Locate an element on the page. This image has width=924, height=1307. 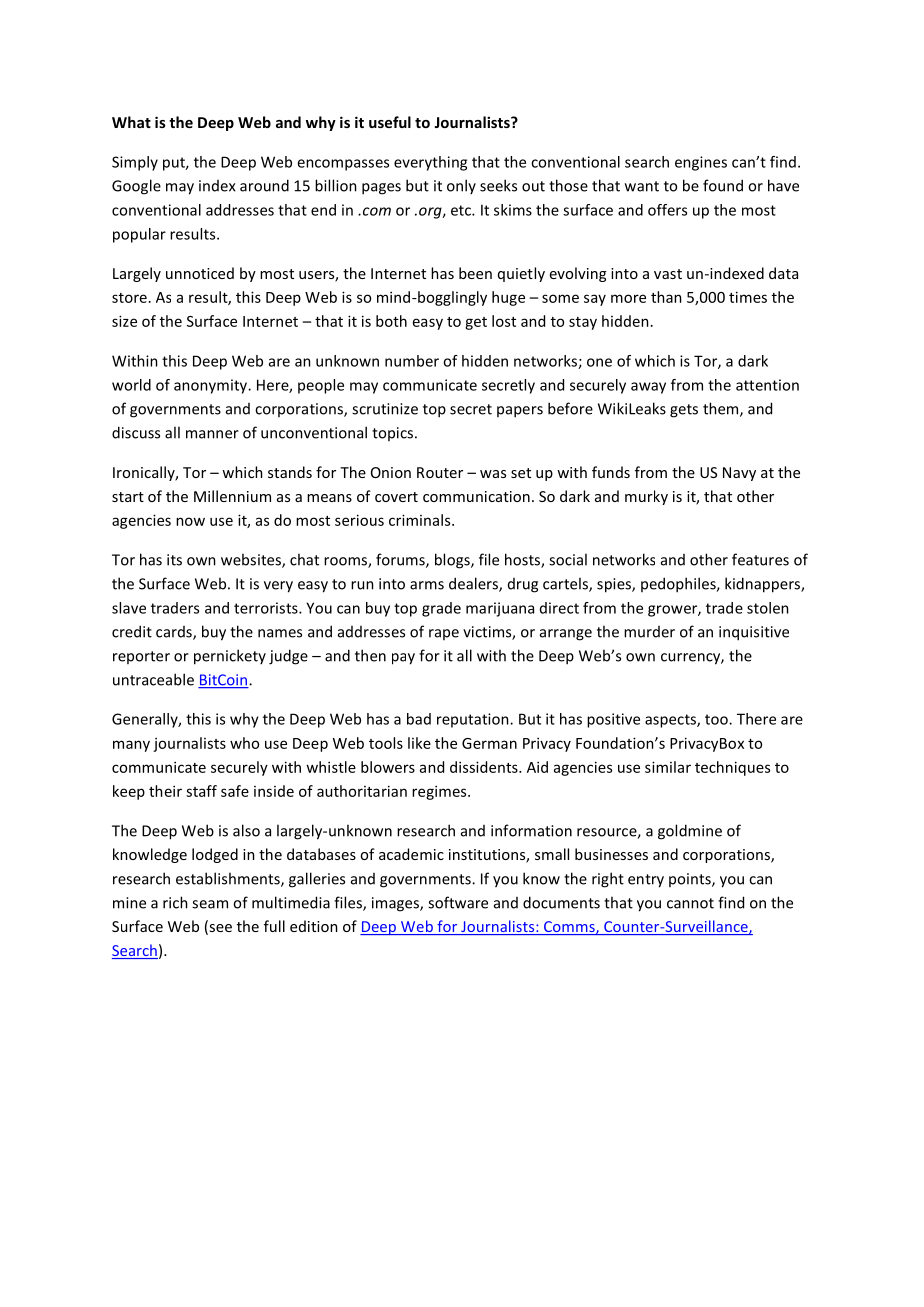
Simply is located at coordinates (135, 163).
